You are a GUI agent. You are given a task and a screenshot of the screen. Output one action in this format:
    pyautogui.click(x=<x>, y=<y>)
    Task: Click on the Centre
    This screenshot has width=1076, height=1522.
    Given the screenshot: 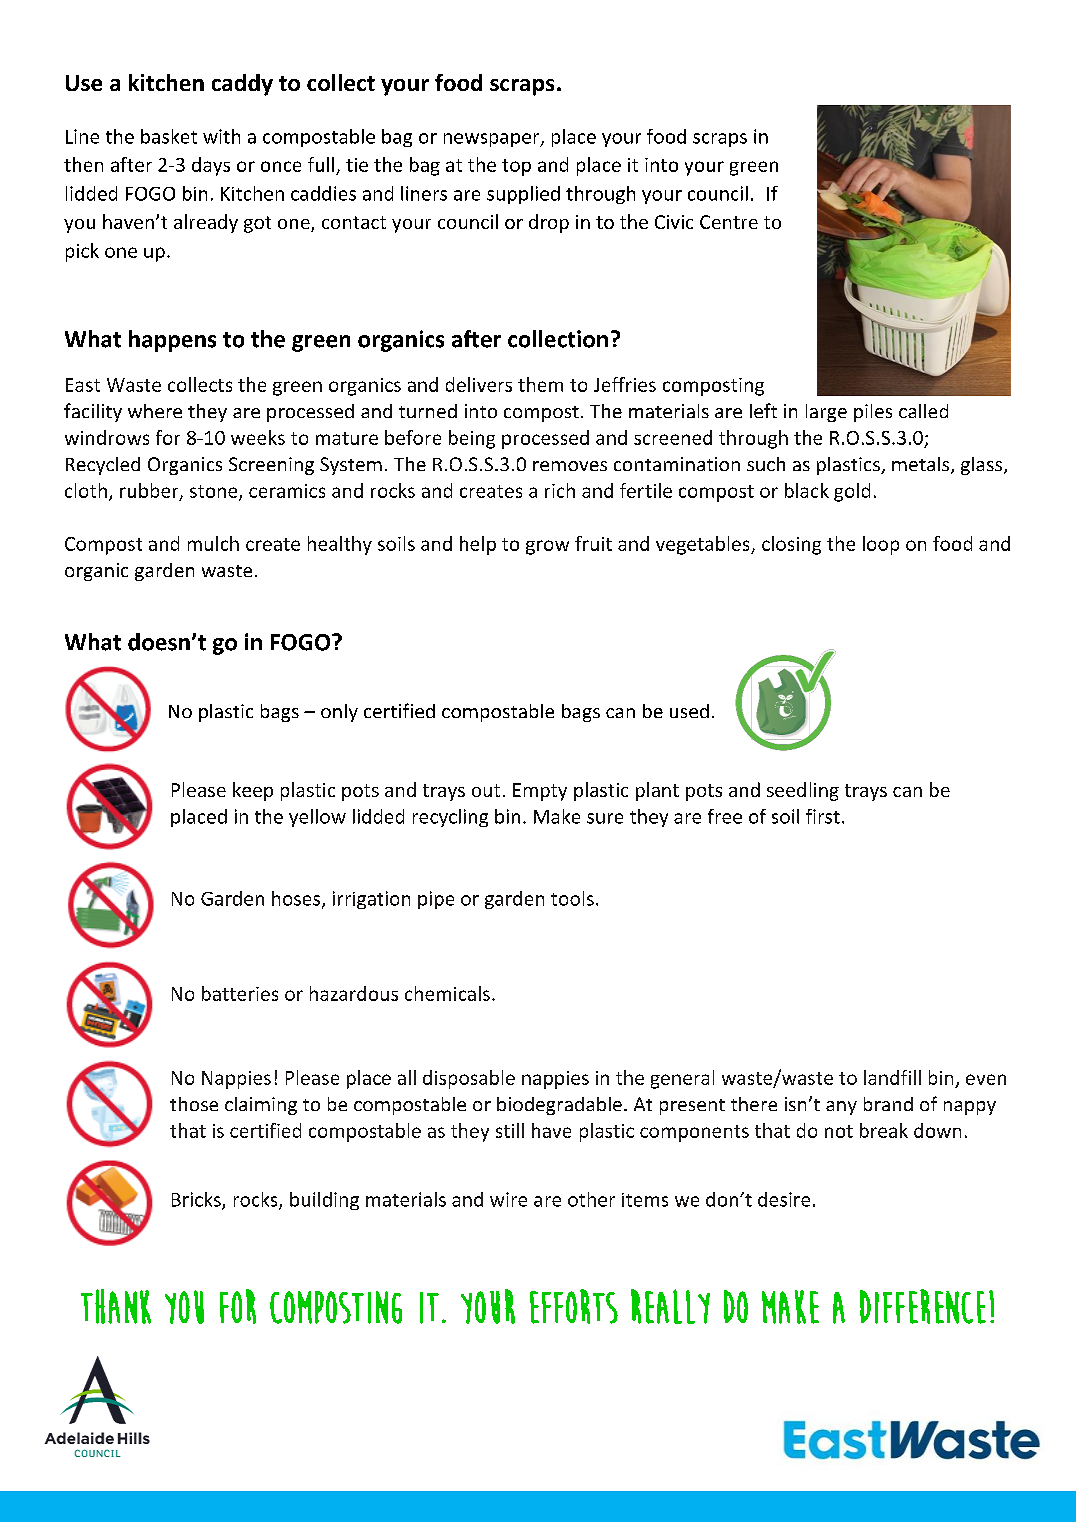 What is the action you would take?
    pyautogui.click(x=729, y=222)
